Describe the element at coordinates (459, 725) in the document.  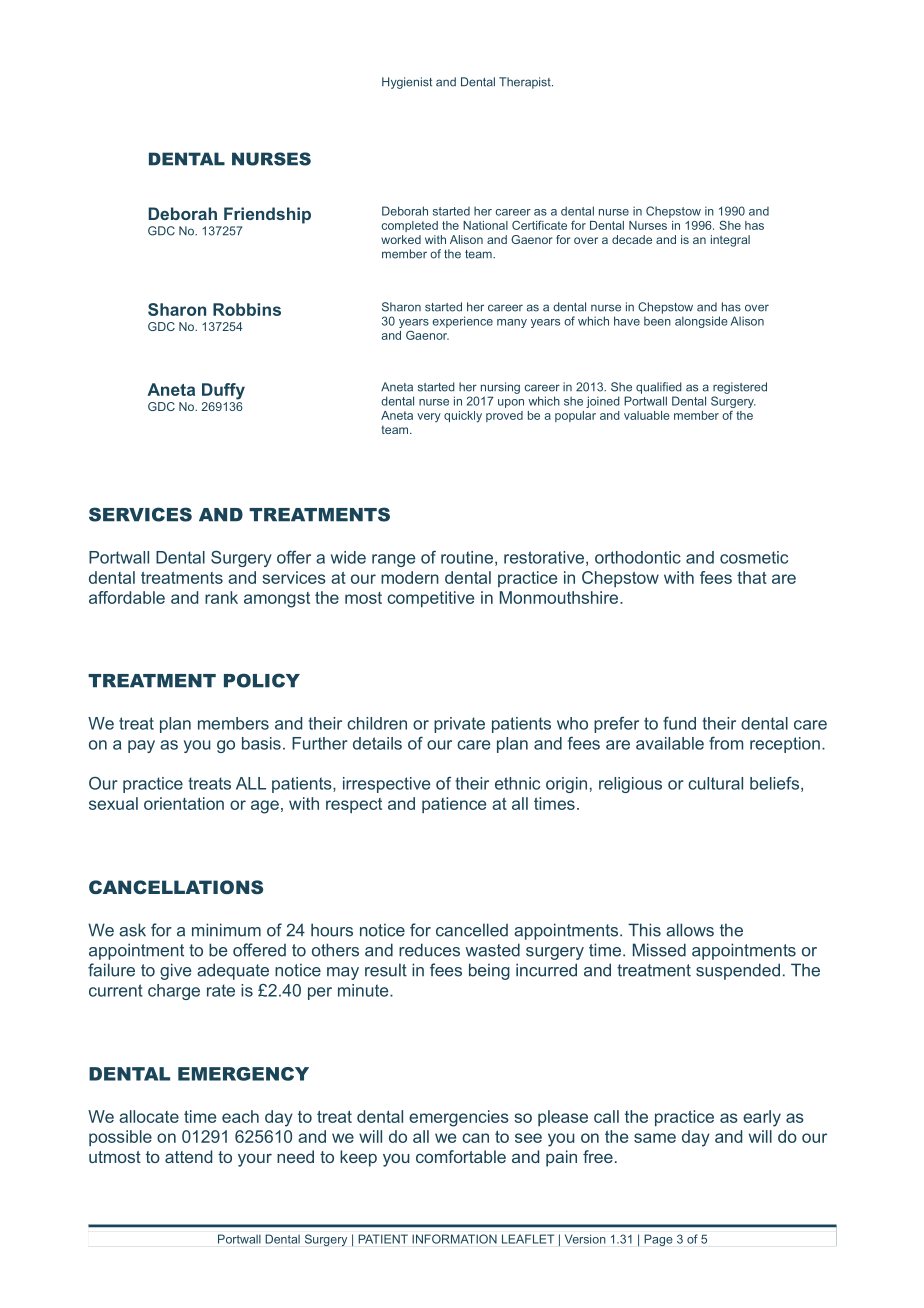
I see `private` at that location.
